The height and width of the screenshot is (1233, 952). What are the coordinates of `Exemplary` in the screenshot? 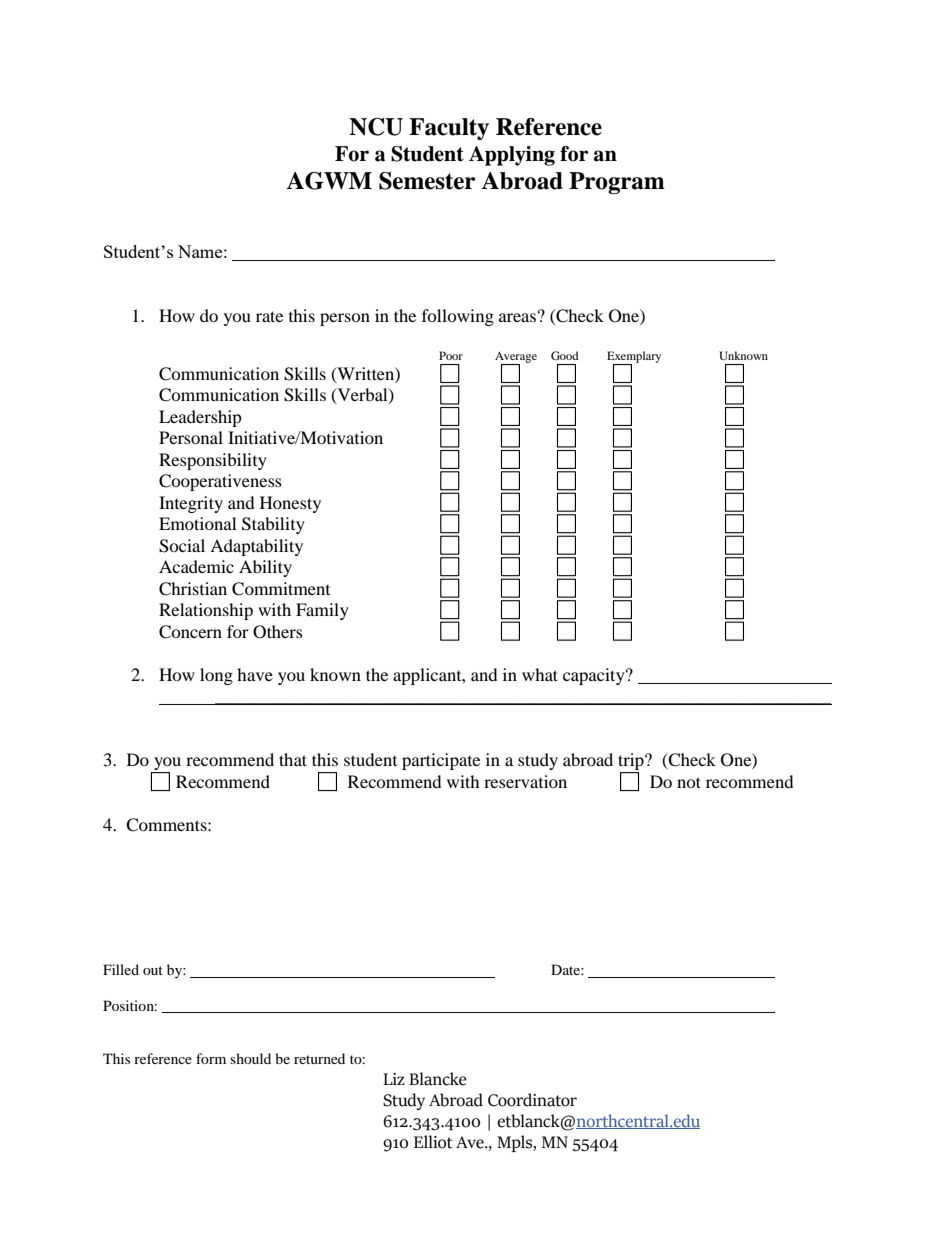 It's located at (634, 358).
